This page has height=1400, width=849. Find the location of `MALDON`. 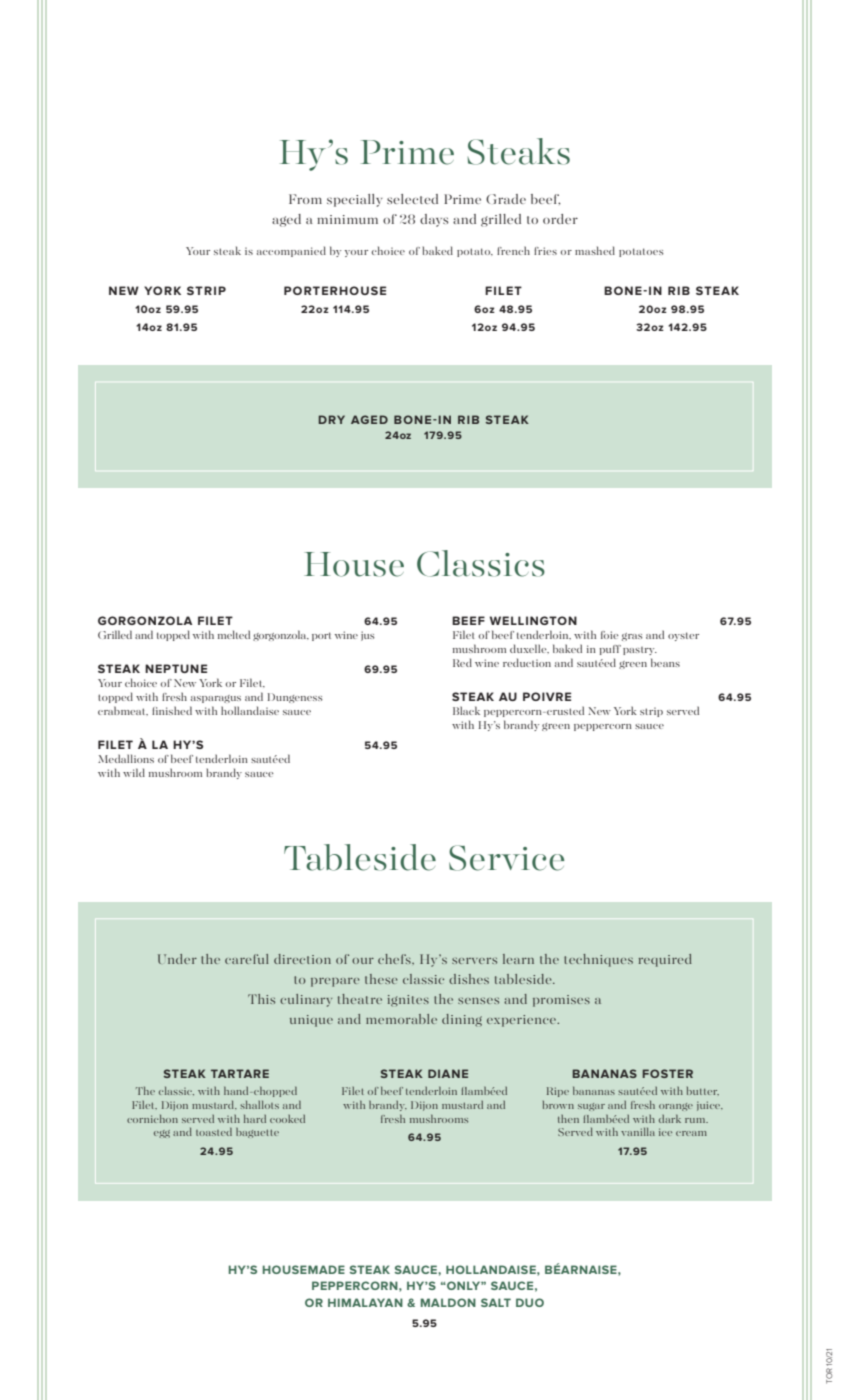

MALDON is located at coordinates (448, 1302).
